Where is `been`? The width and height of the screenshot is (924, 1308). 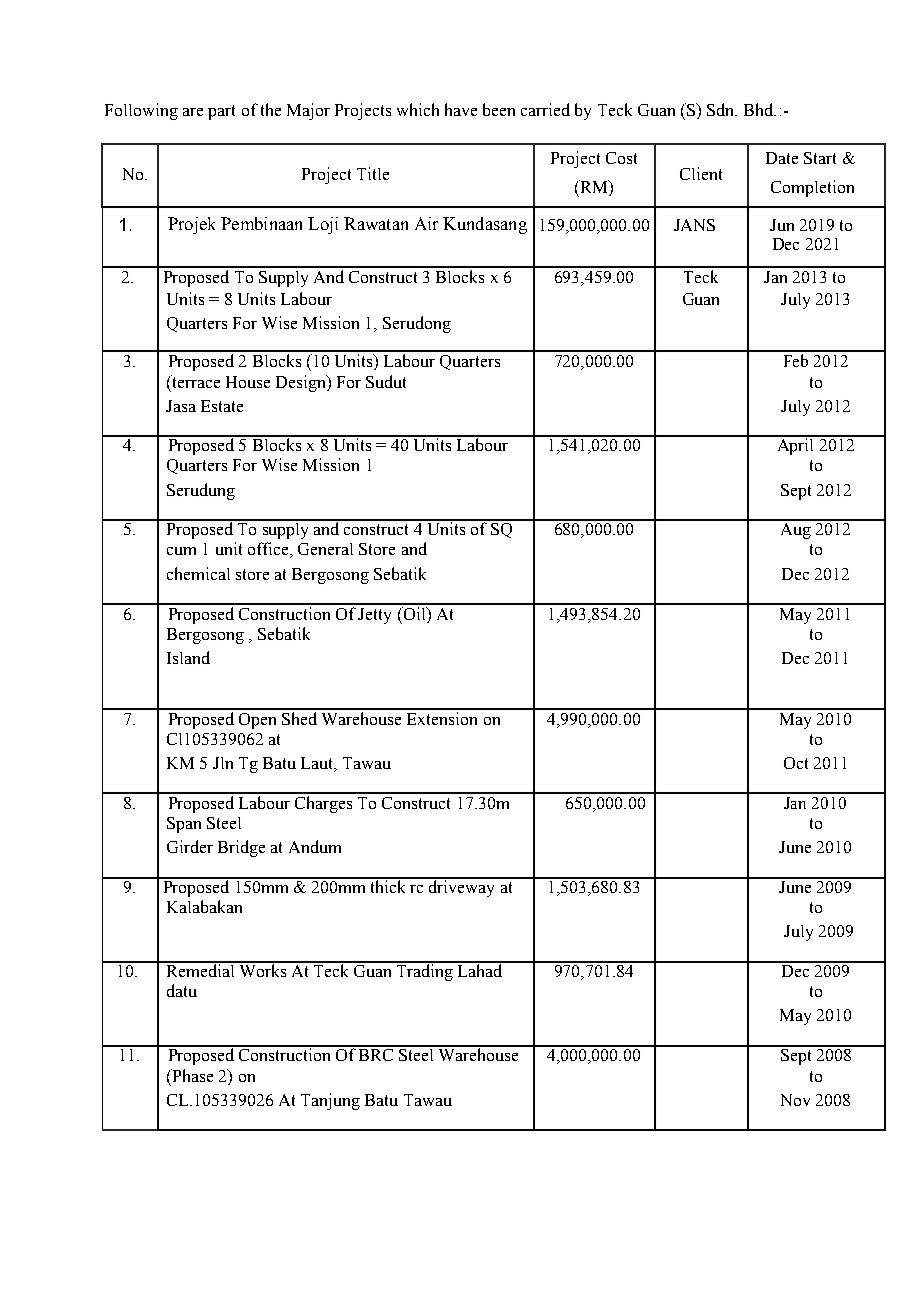
been is located at coordinates (499, 109).
